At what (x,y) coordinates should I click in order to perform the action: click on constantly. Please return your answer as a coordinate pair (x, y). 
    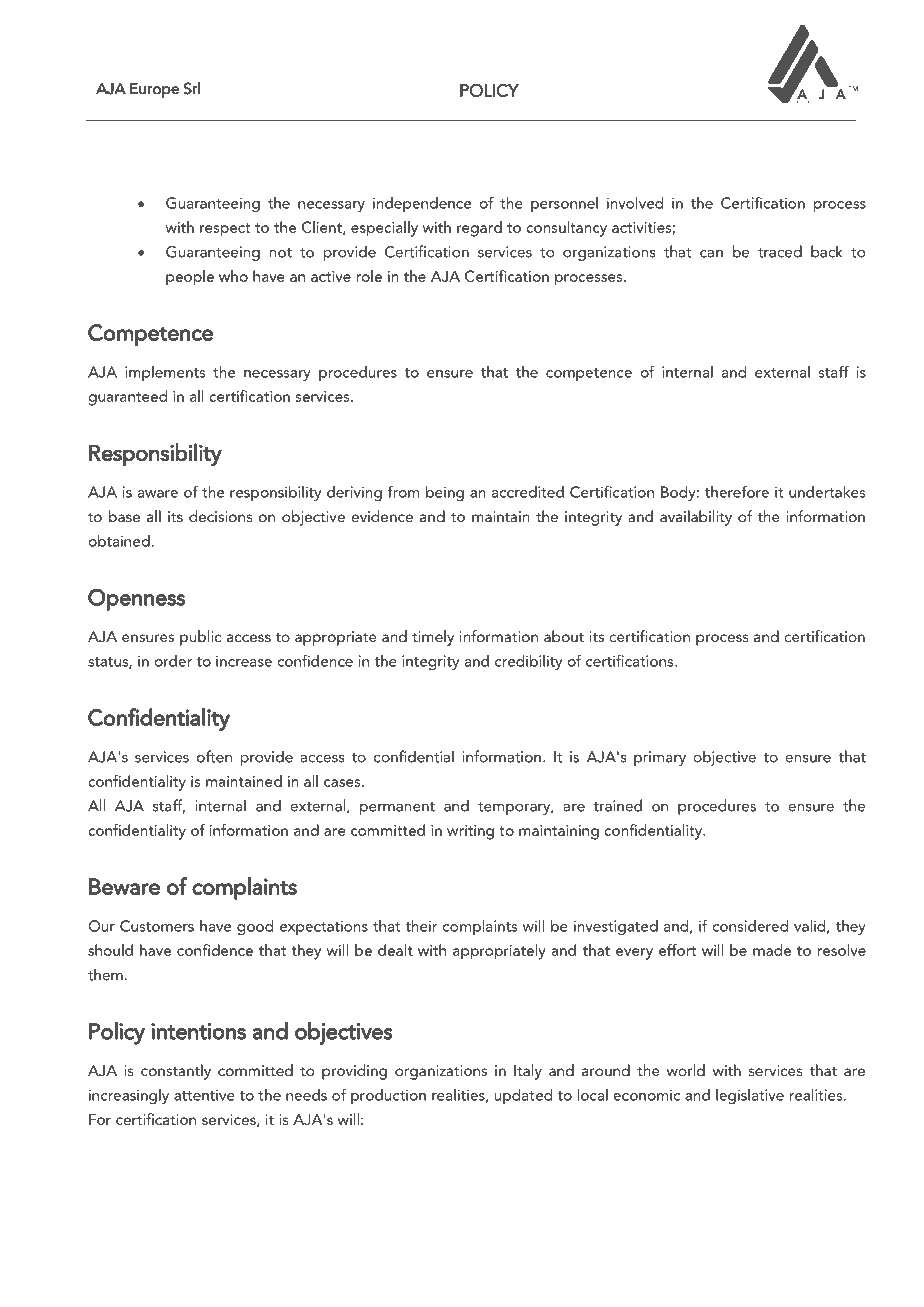
    Looking at the image, I should click on (176, 1072).
